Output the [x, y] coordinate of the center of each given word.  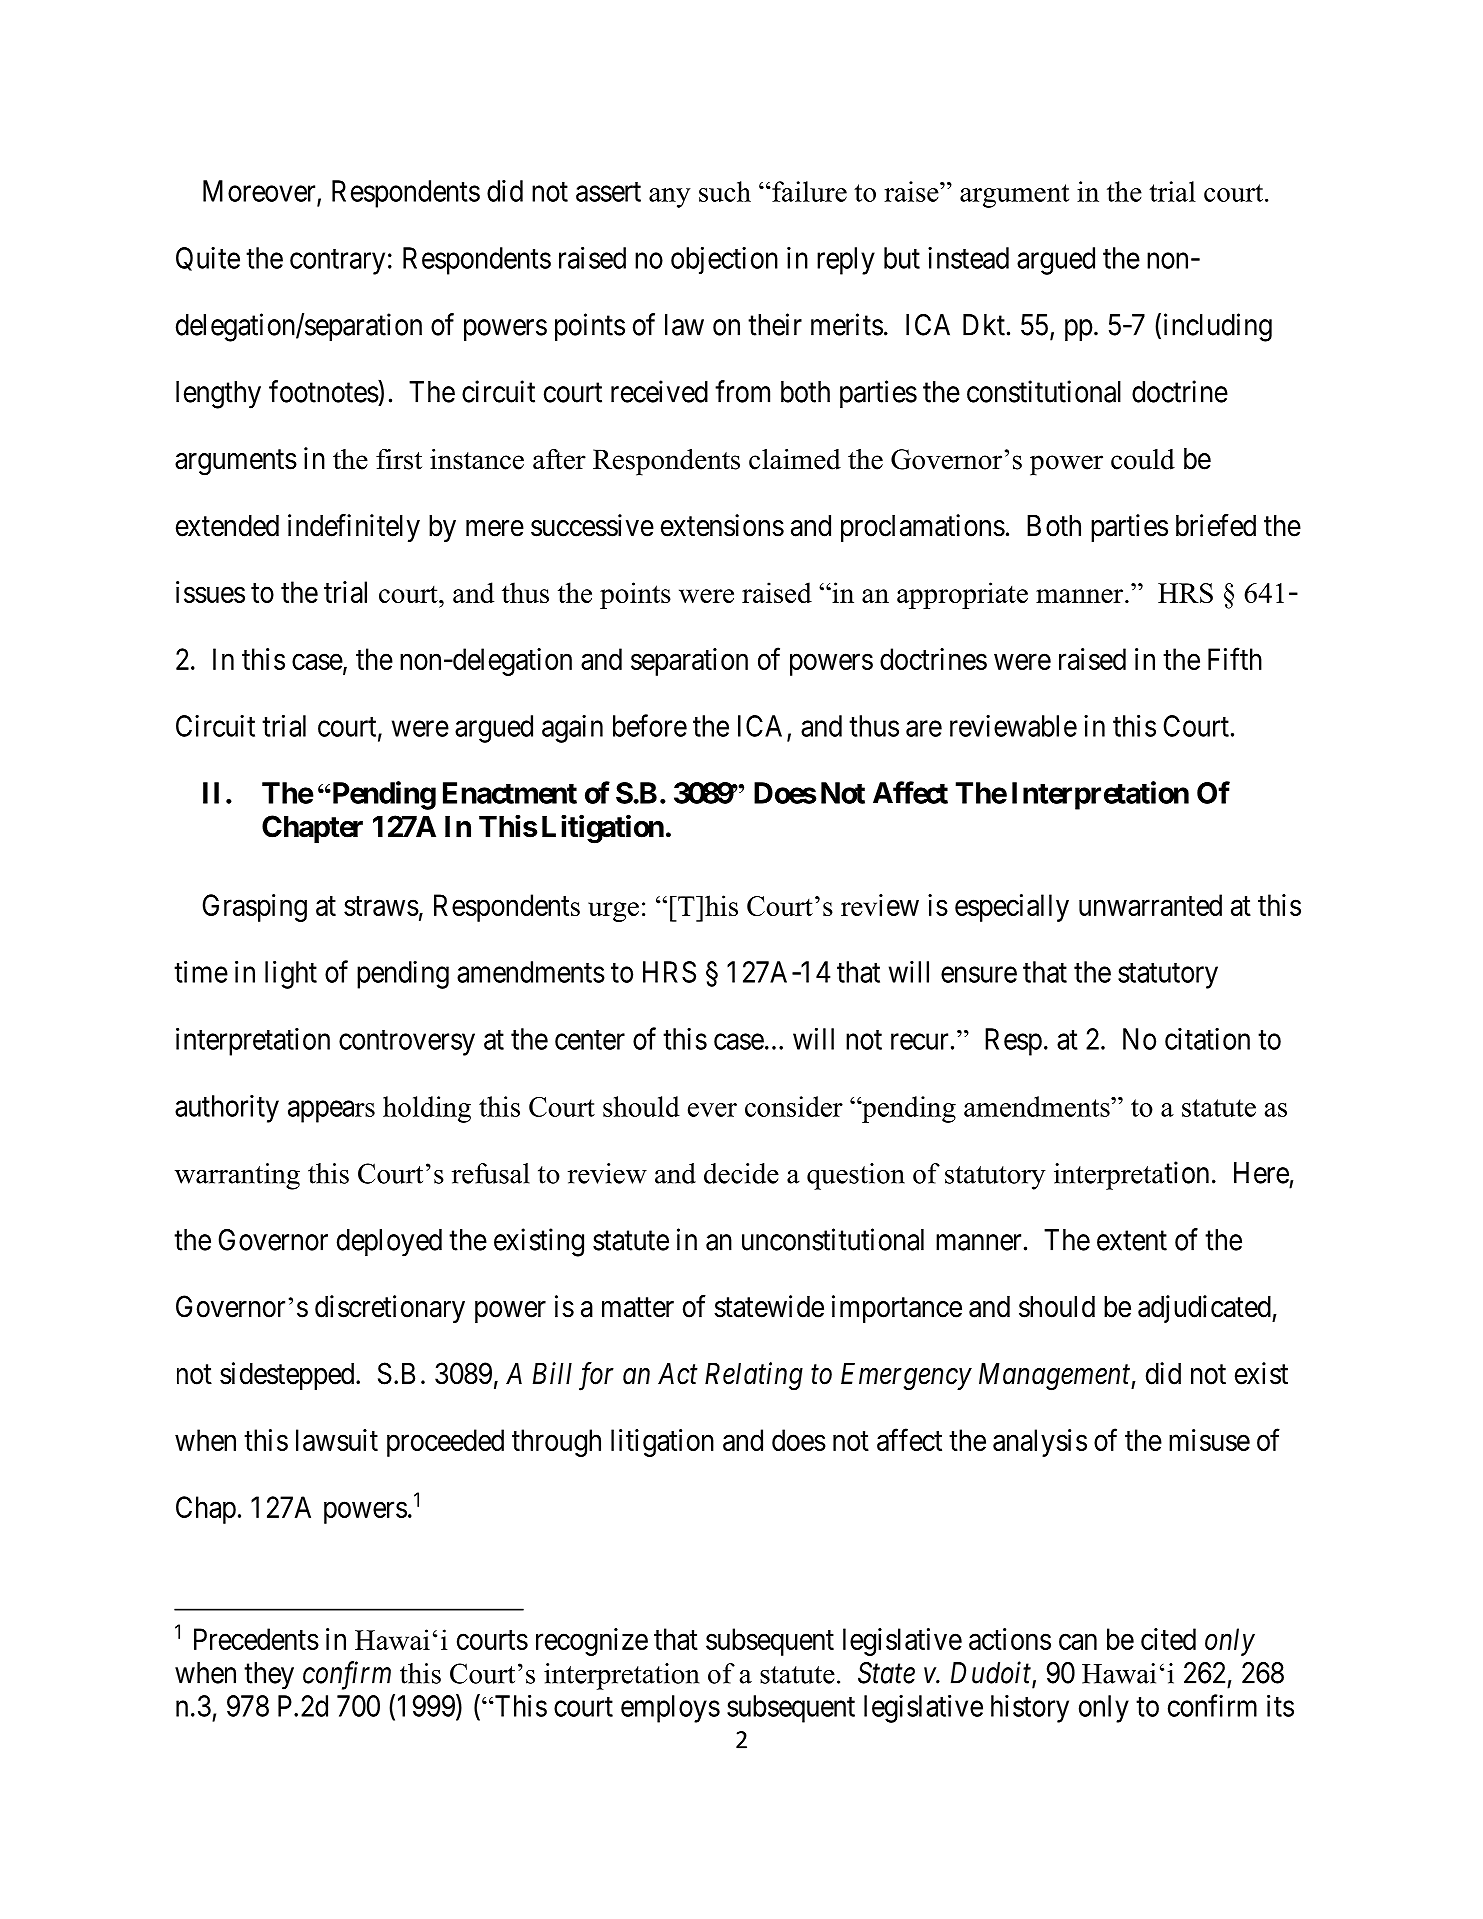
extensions [722, 525]
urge [613, 912]
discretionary [390, 1309]
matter [638, 1308]
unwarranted [1150, 905]
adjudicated [1205, 1309]
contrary [337, 262]
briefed [1216, 525]
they [269, 1676]
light [291, 974]
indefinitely [354, 528]
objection [724, 260]
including [1218, 327]
